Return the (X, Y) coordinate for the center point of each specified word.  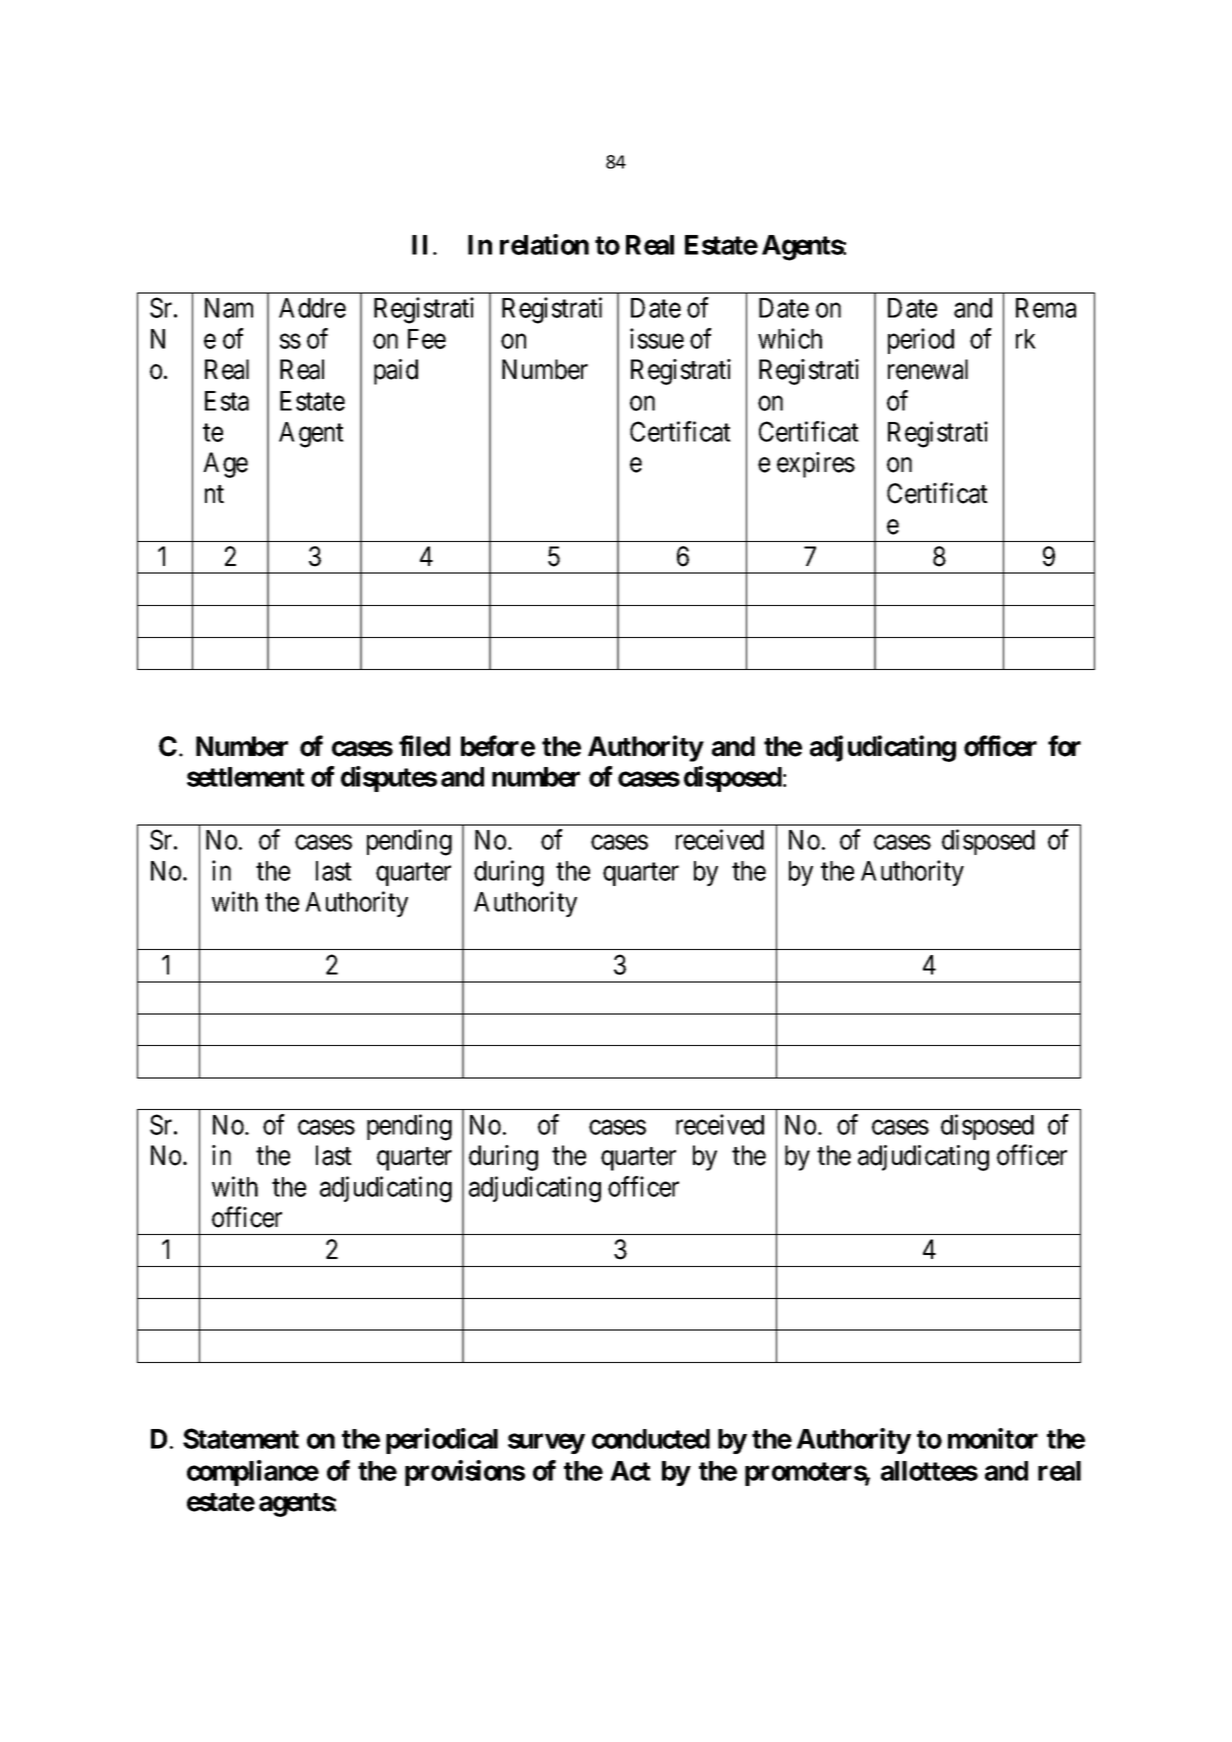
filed (424, 746)
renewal (928, 369)
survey (546, 1444)
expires (816, 465)
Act (630, 1471)
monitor (993, 1438)
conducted (651, 1439)
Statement (241, 1438)
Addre (312, 308)
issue (657, 338)
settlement (246, 777)
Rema (1046, 308)
